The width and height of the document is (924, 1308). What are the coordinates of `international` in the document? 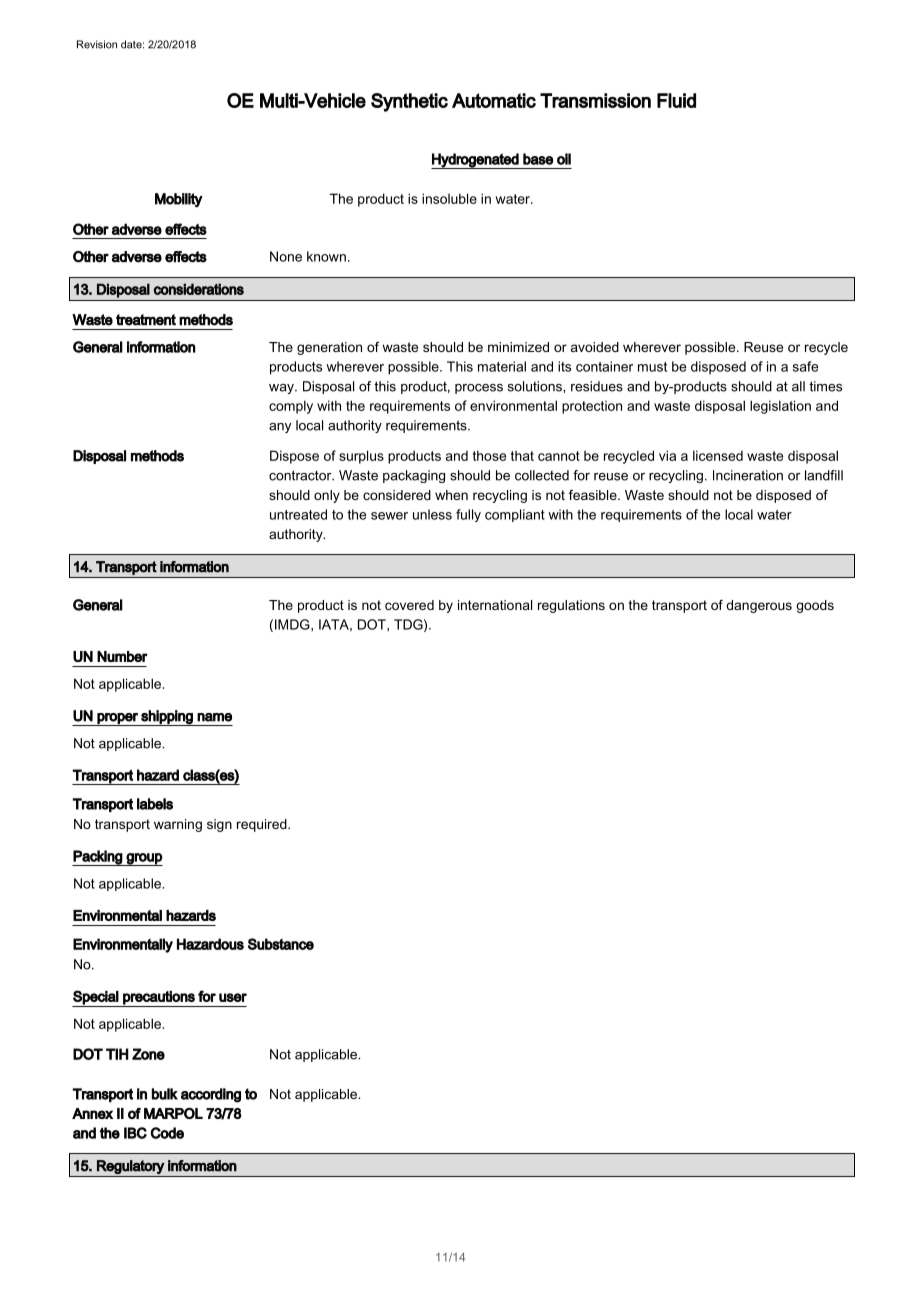 It's located at (495, 605).
